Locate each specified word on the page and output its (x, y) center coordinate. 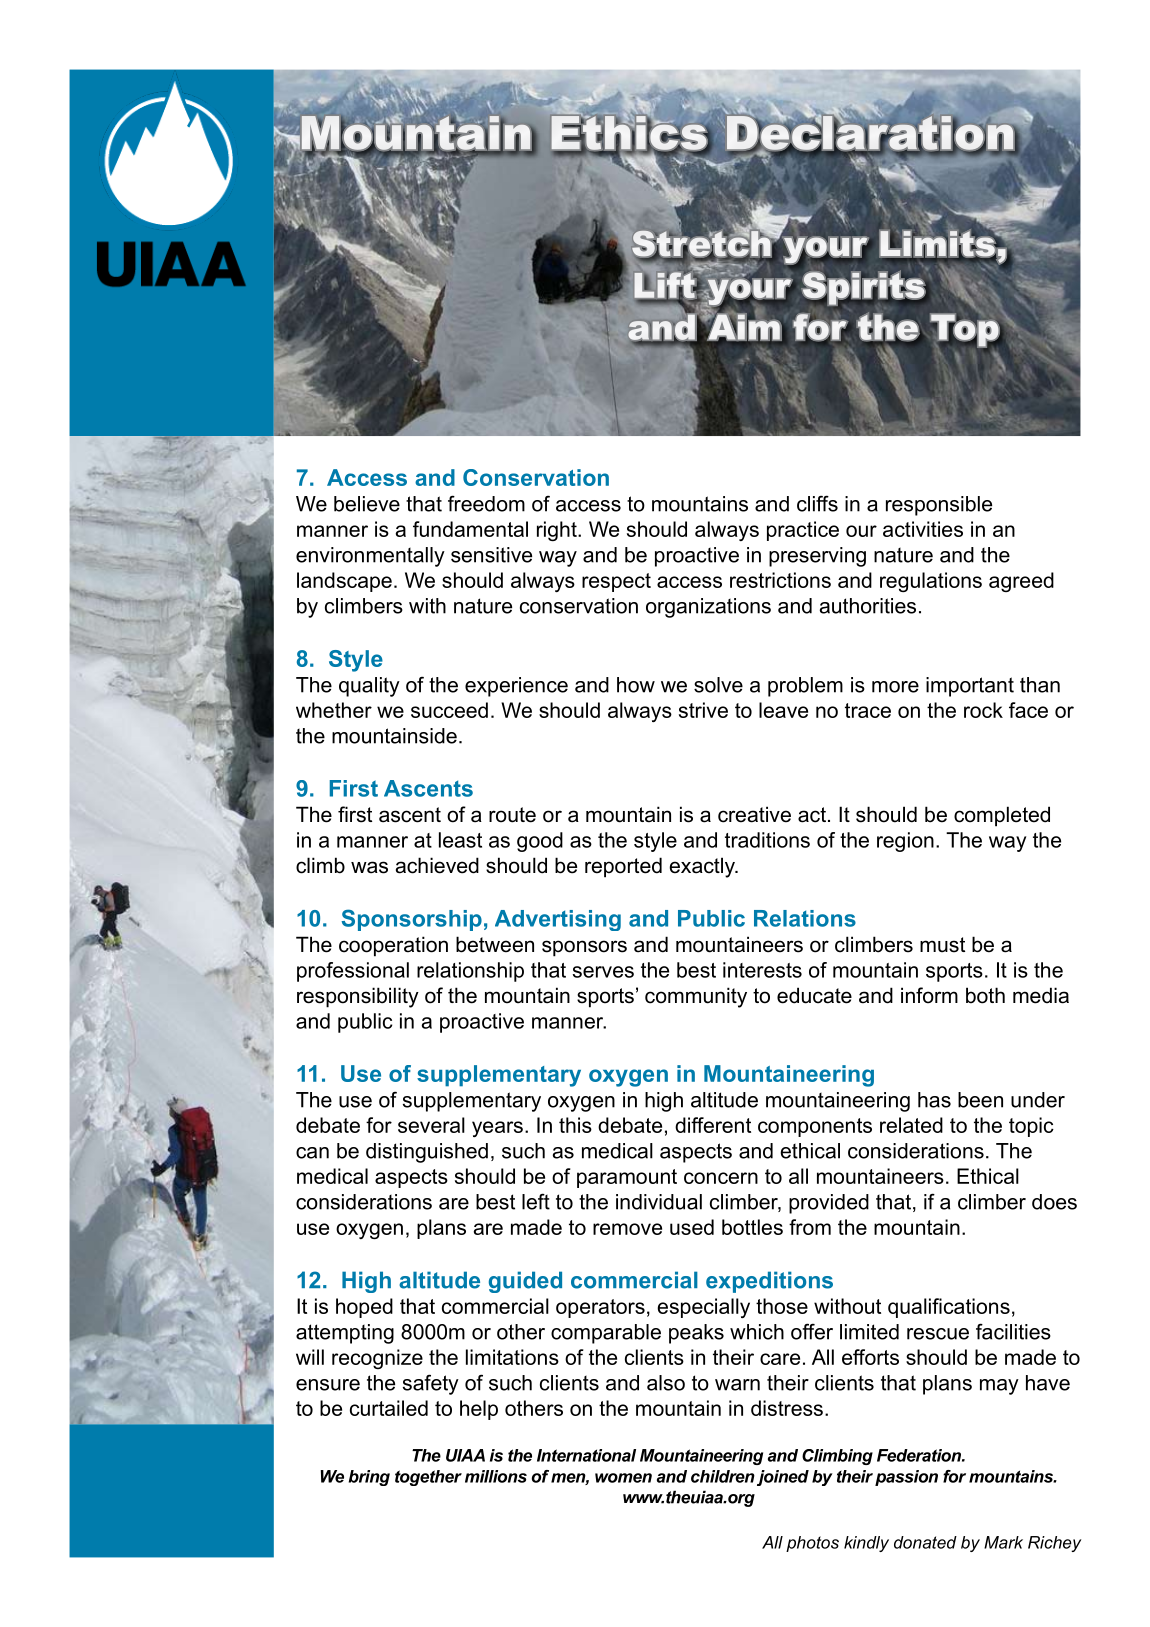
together (428, 1478)
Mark (1003, 1542)
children (723, 1476)
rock (983, 710)
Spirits (863, 288)
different (713, 1125)
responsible (939, 506)
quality (369, 687)
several (431, 1125)
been (980, 1100)
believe (367, 504)
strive (703, 710)
